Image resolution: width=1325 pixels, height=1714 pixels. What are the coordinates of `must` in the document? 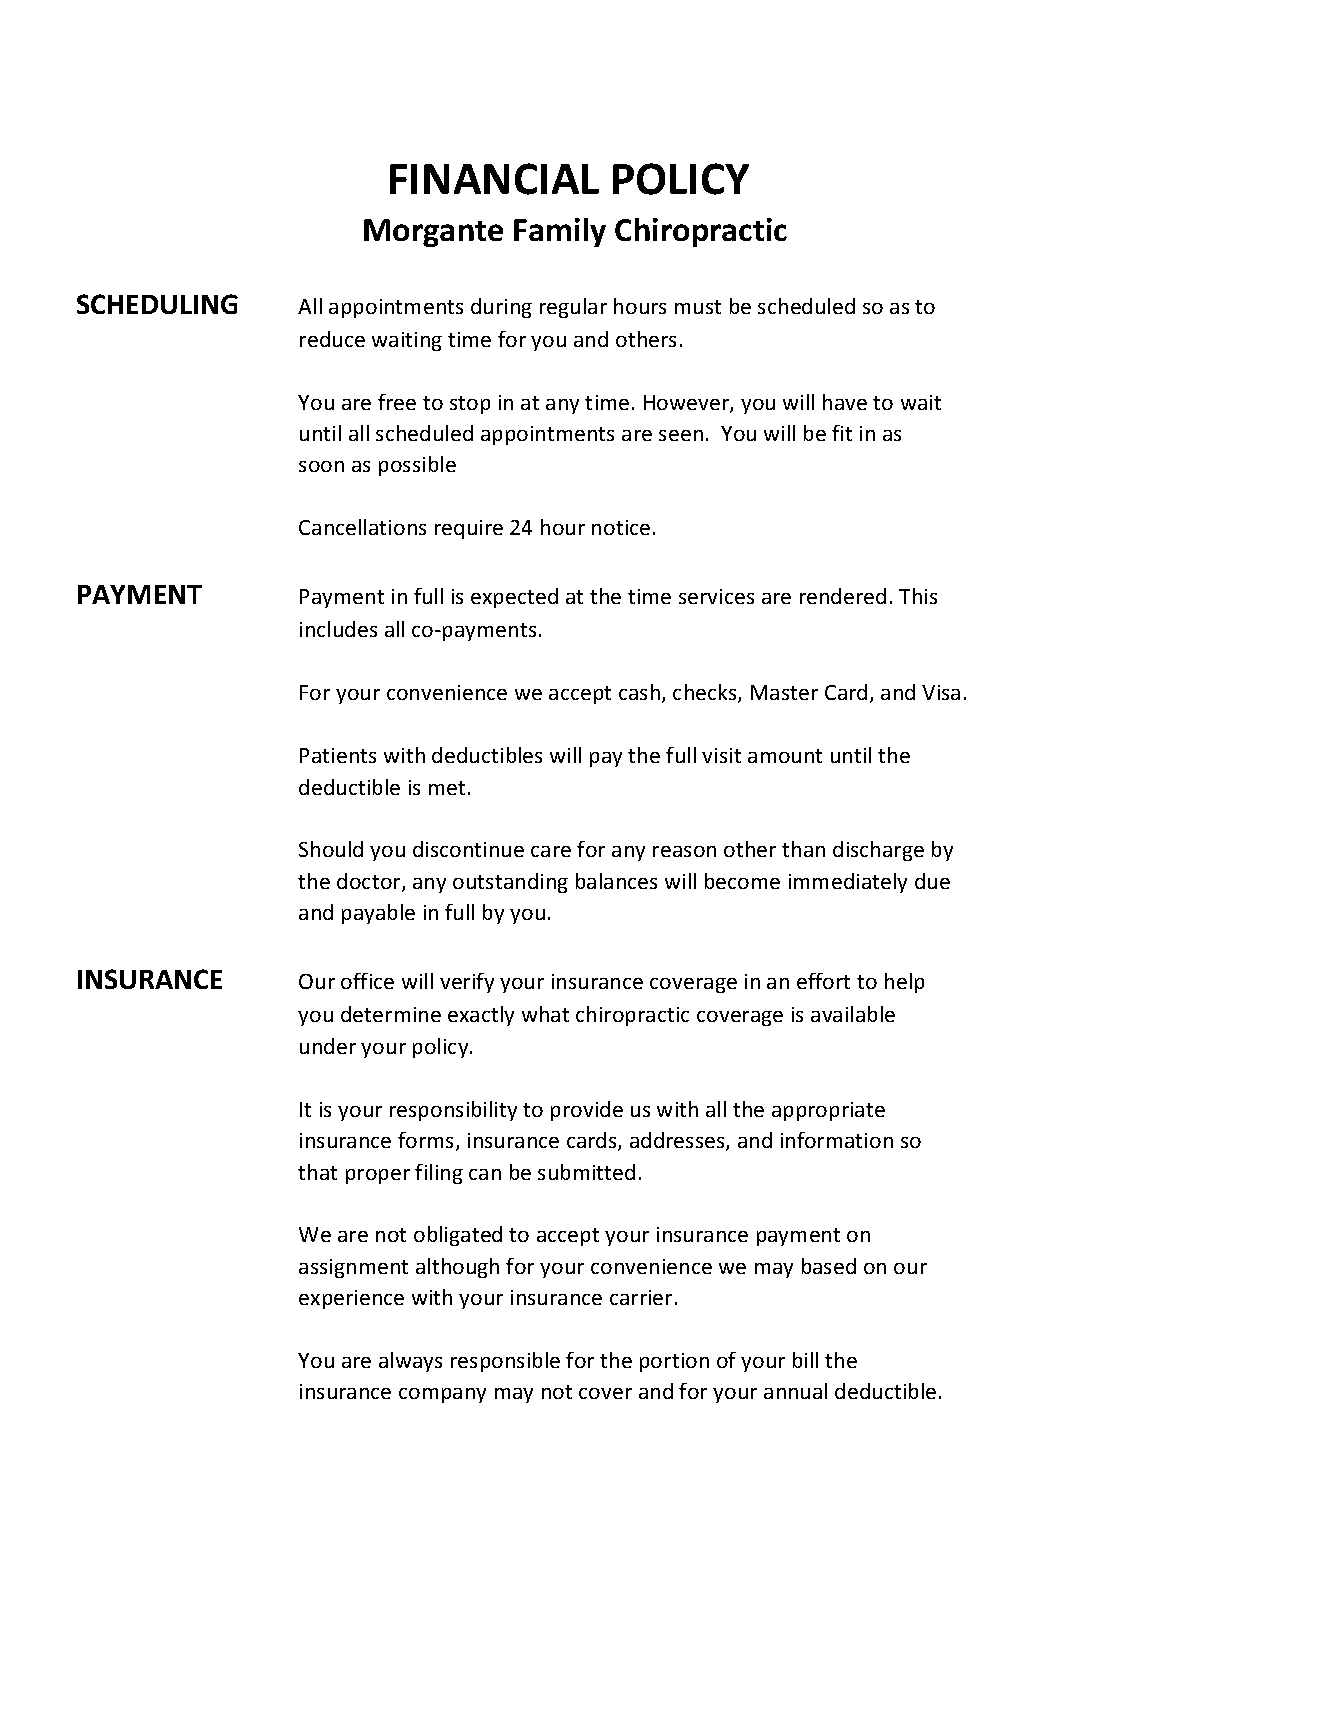 It's located at (698, 307).
